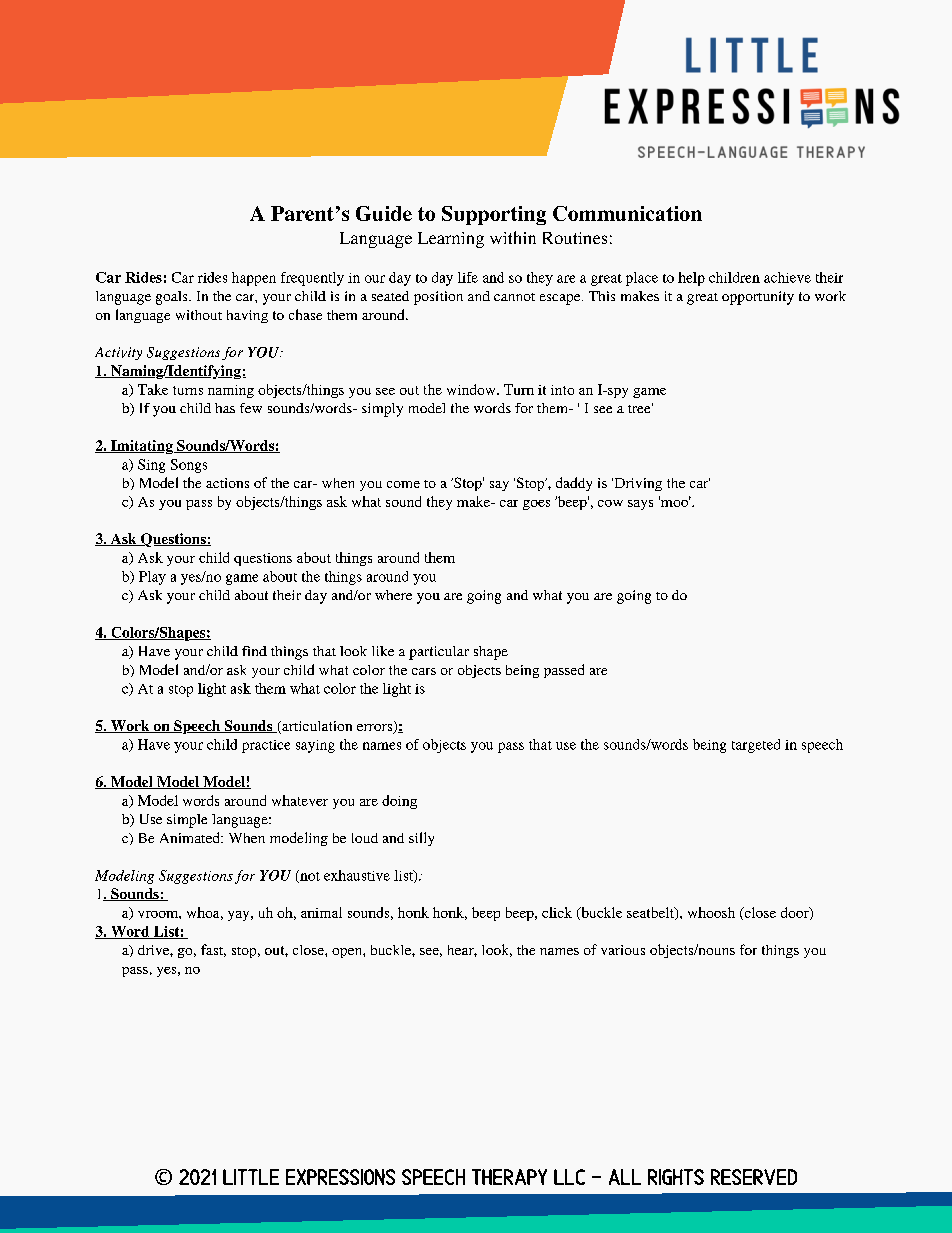 This image has height=1233, width=952. I want to click on Learning, so click(451, 240).
